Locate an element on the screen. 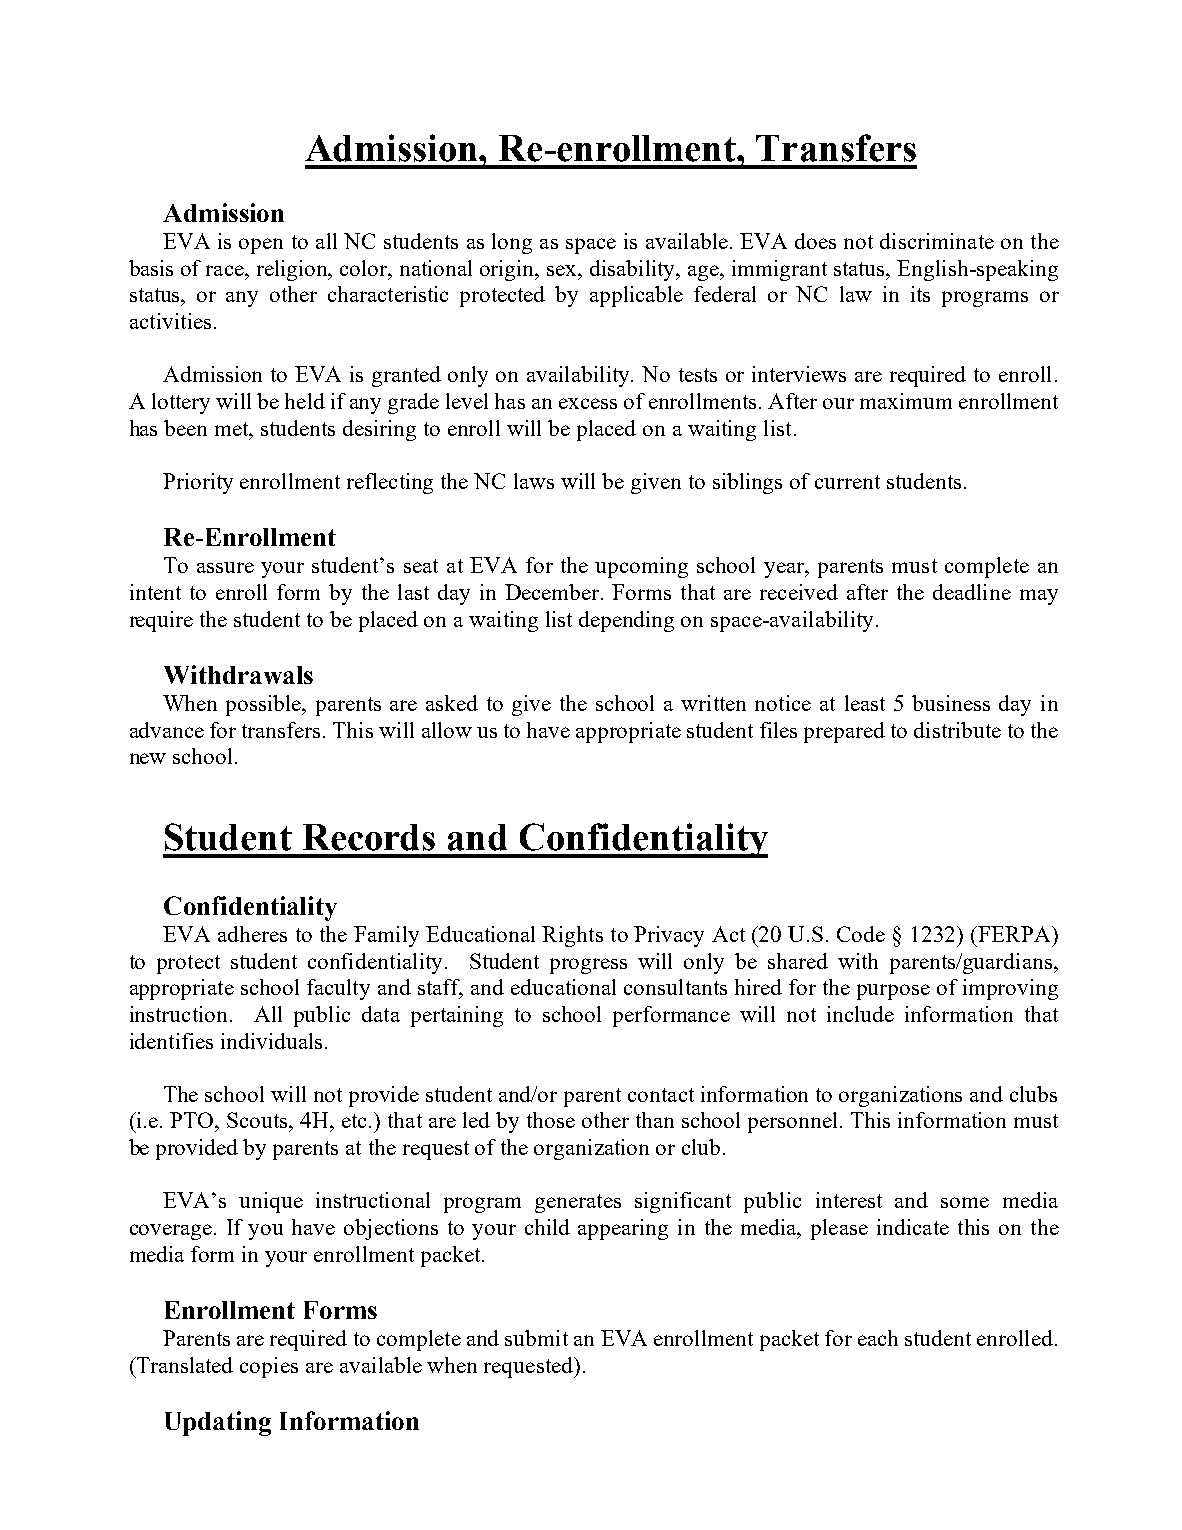 The width and height of the screenshot is (1182, 1530). its is located at coordinates (920, 294).
